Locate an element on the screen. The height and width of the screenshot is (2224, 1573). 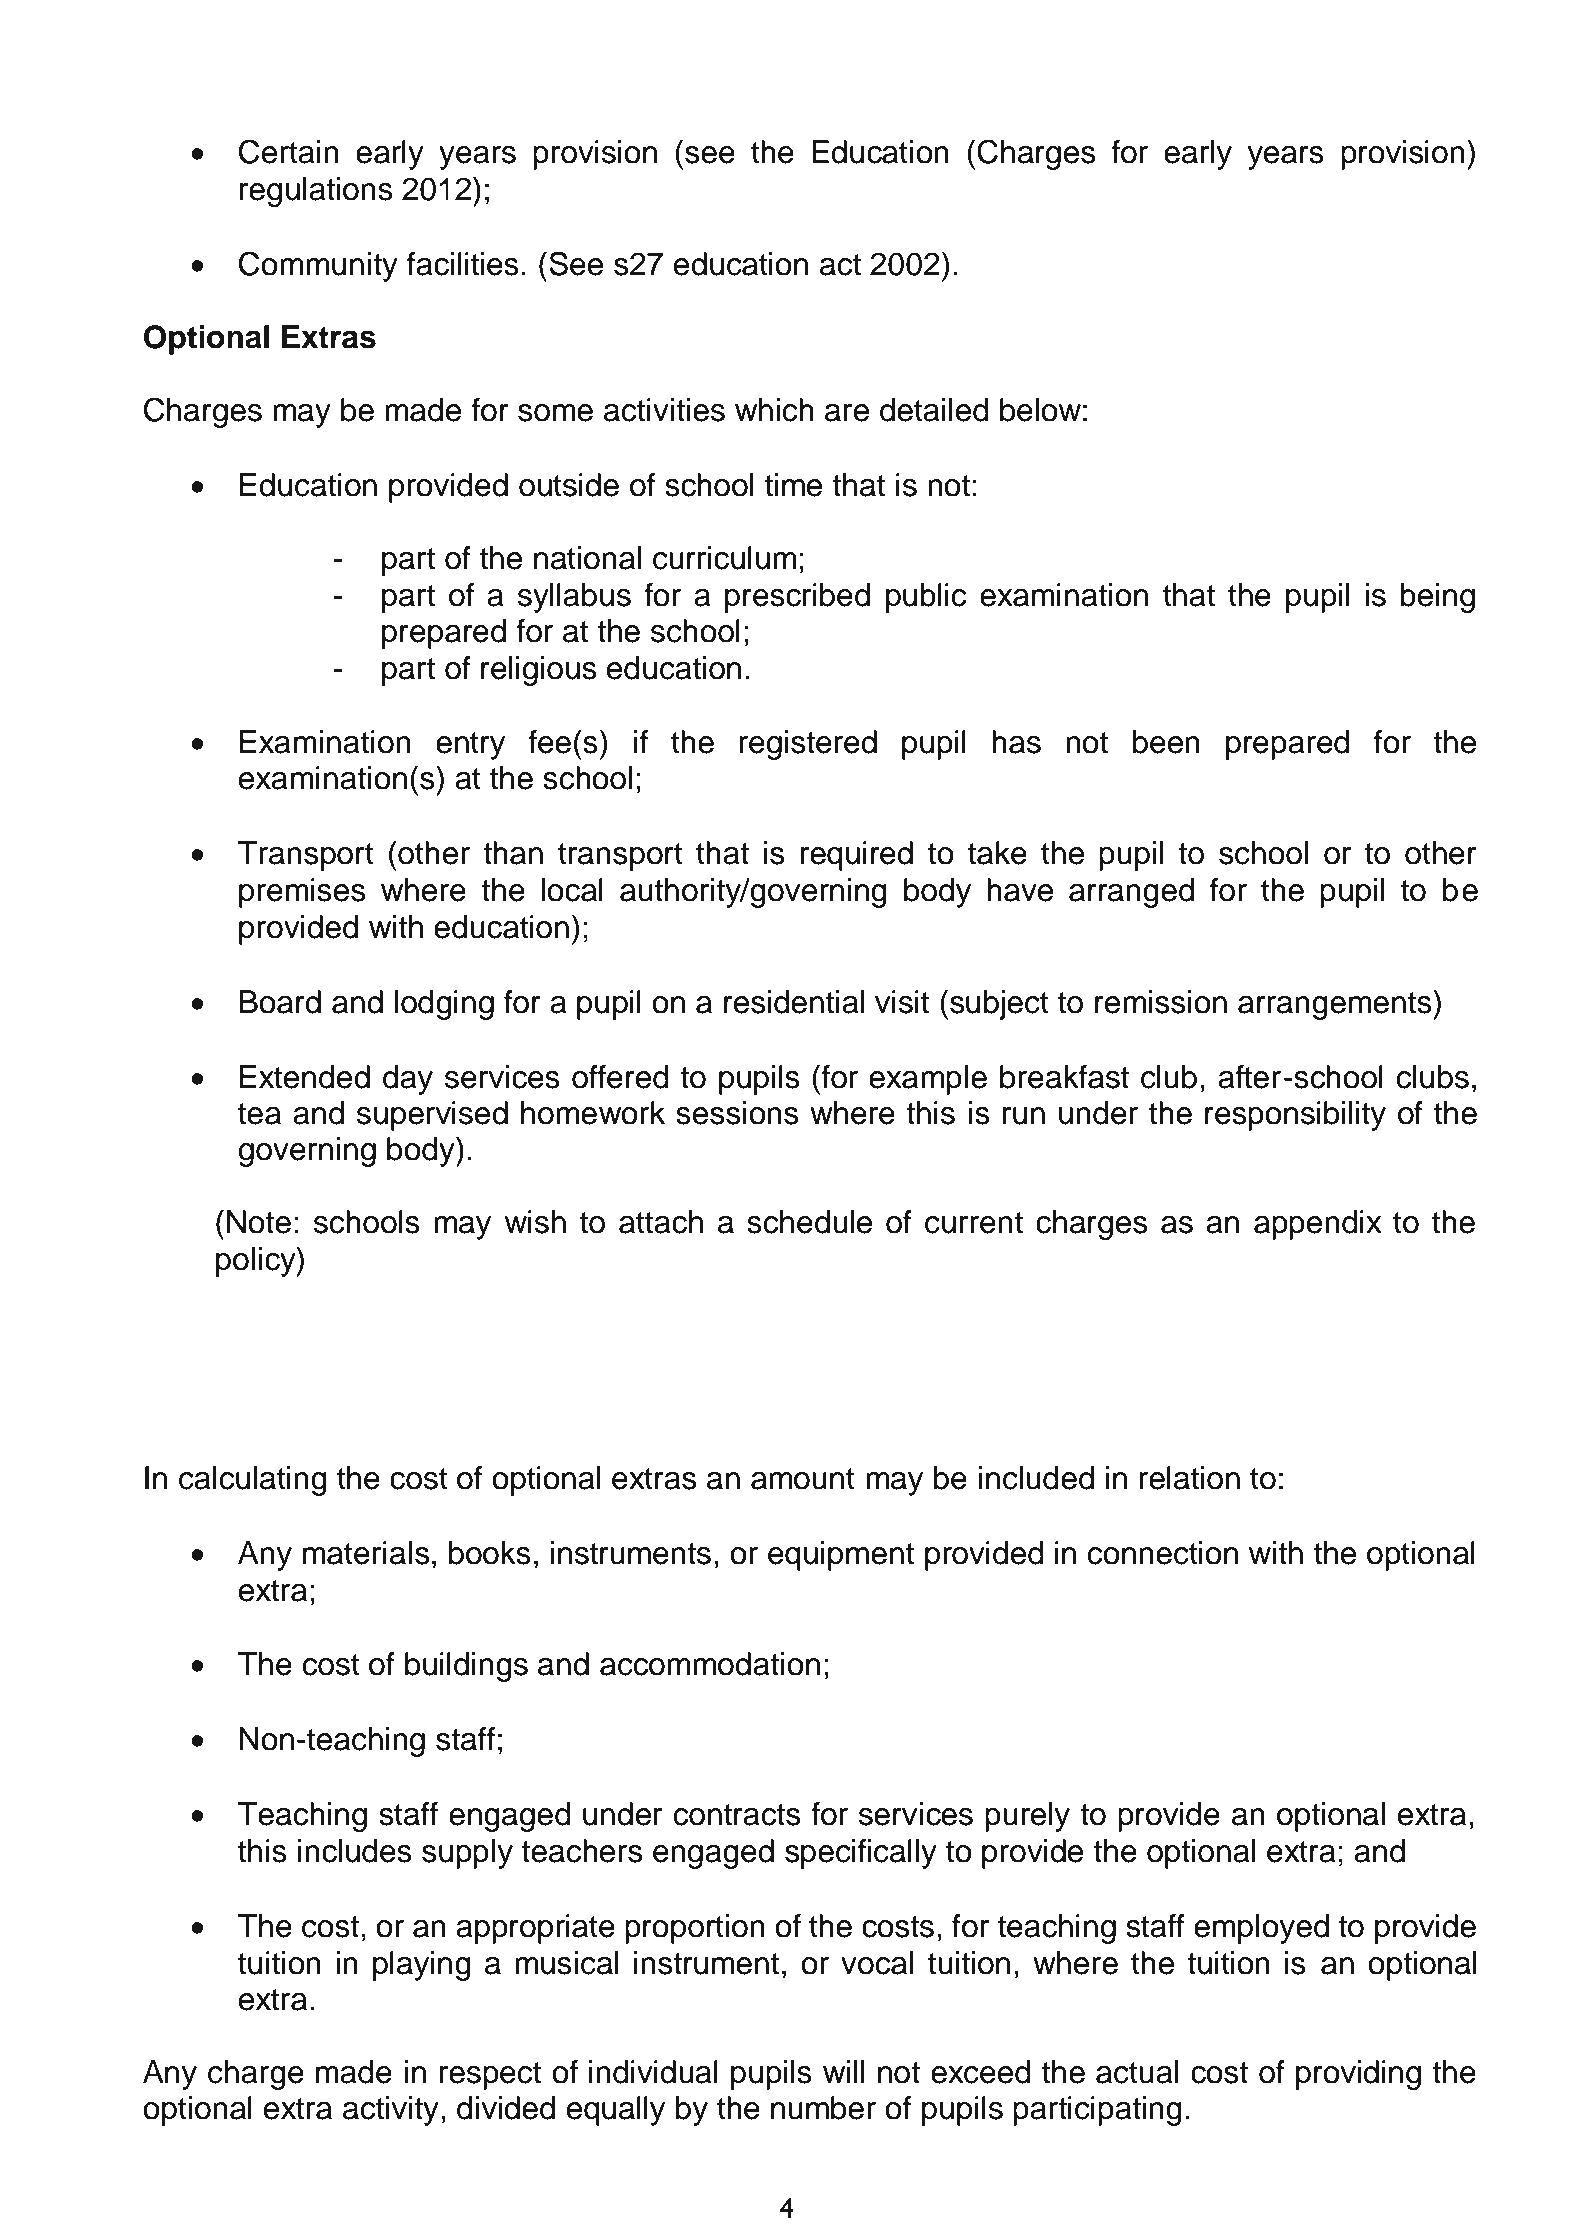
relation is located at coordinates (1189, 1478).
